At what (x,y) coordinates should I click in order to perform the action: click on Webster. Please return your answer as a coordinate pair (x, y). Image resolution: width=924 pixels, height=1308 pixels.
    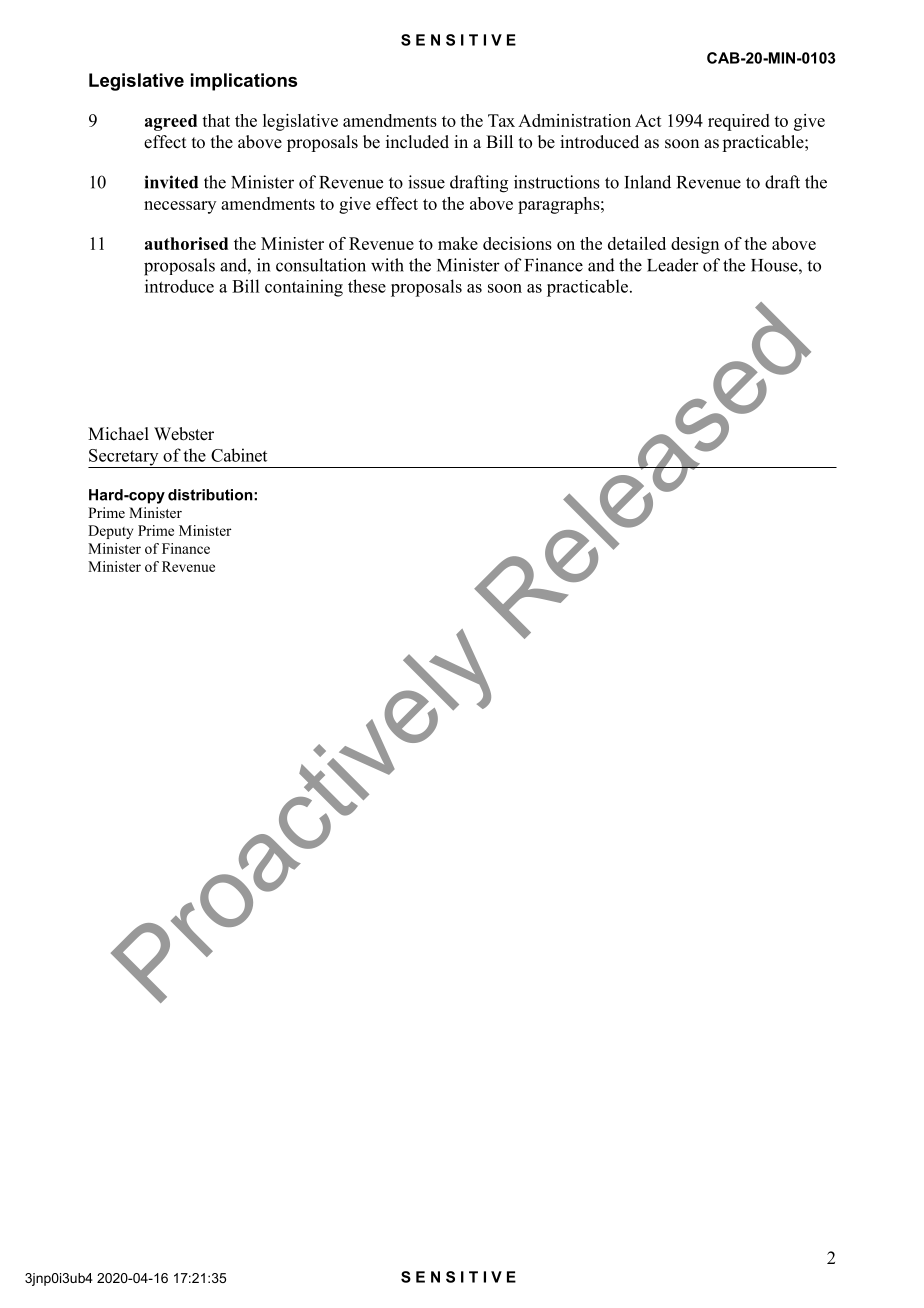
    Looking at the image, I should click on (184, 434).
